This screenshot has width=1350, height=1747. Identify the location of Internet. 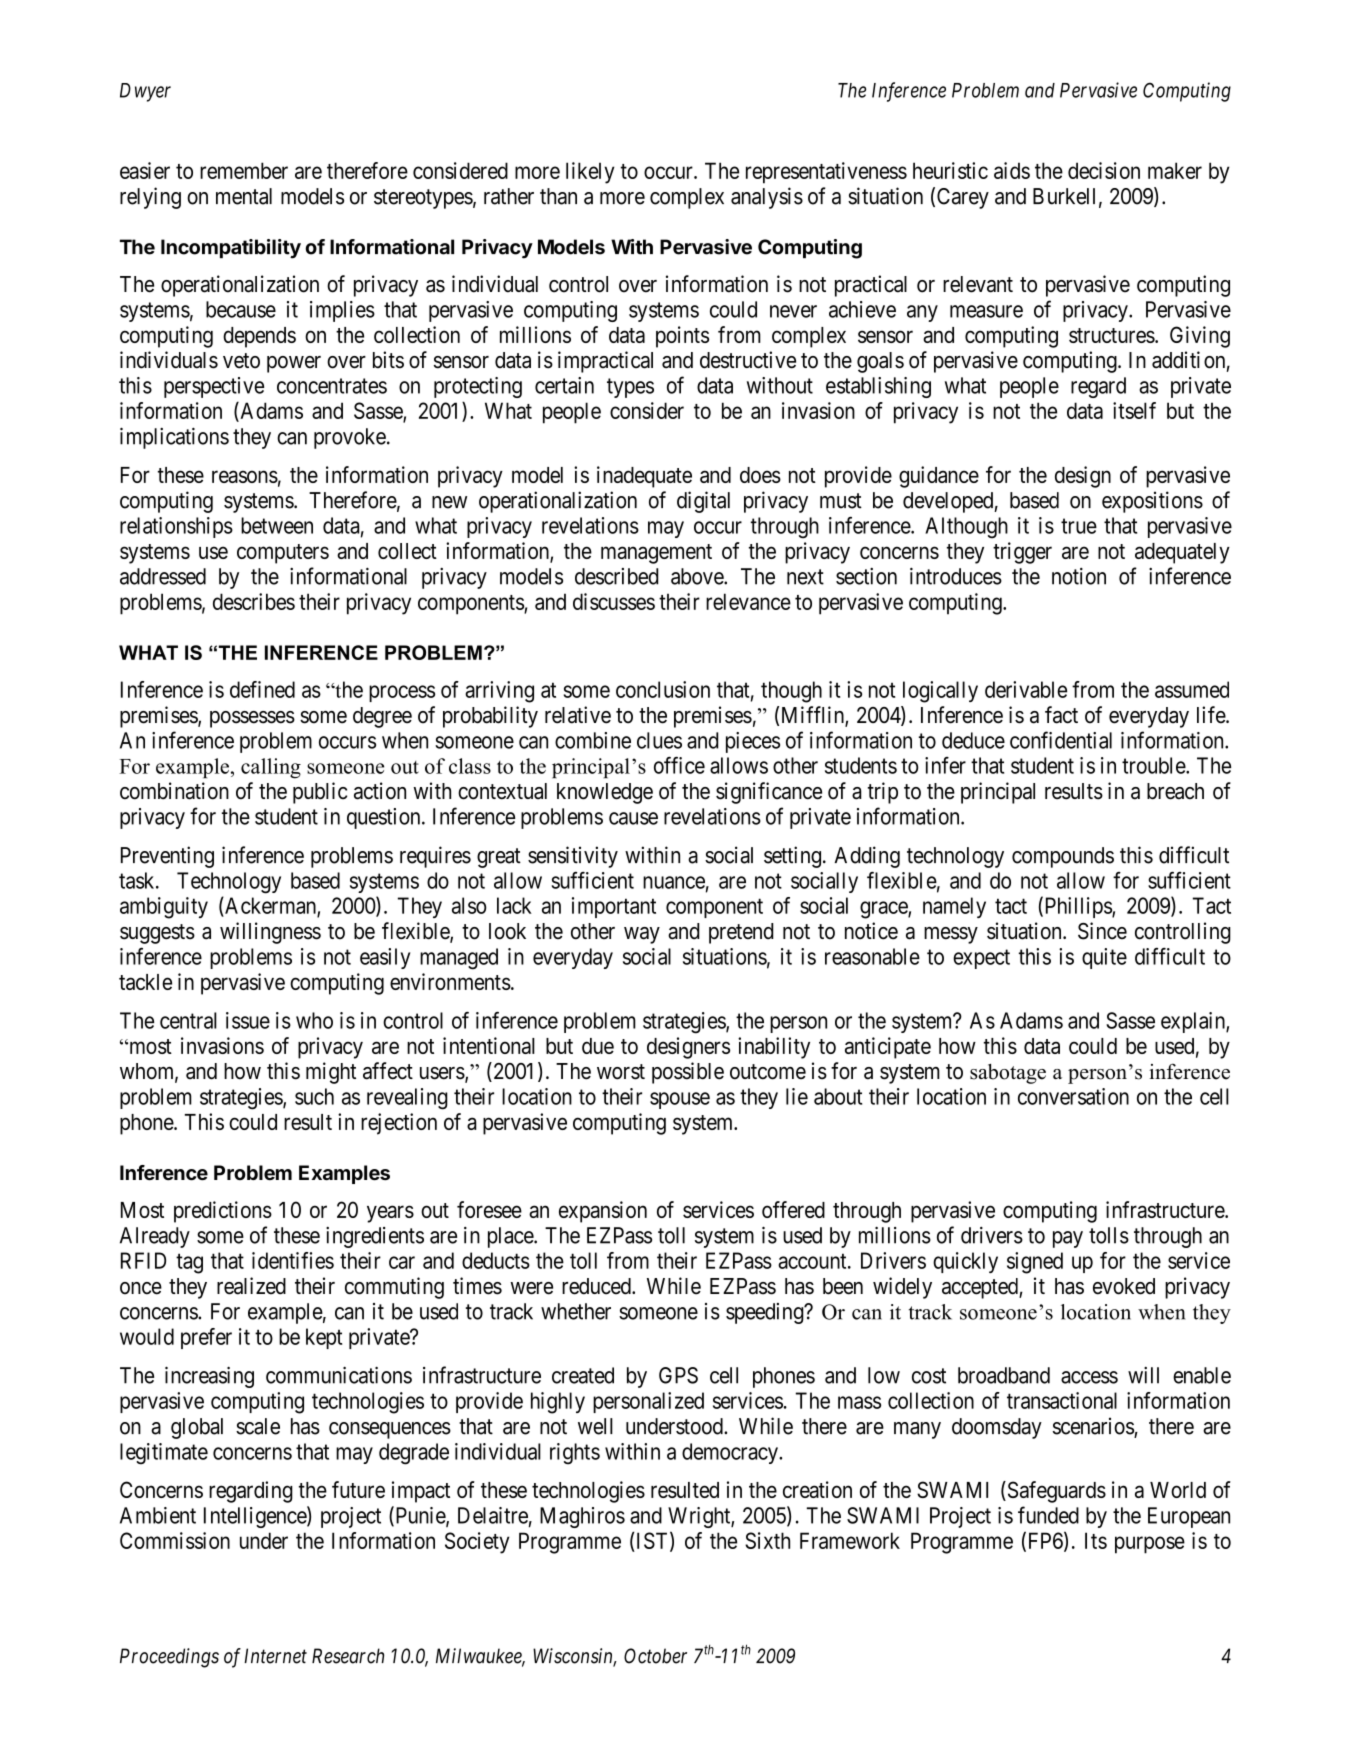
(275, 1656).
